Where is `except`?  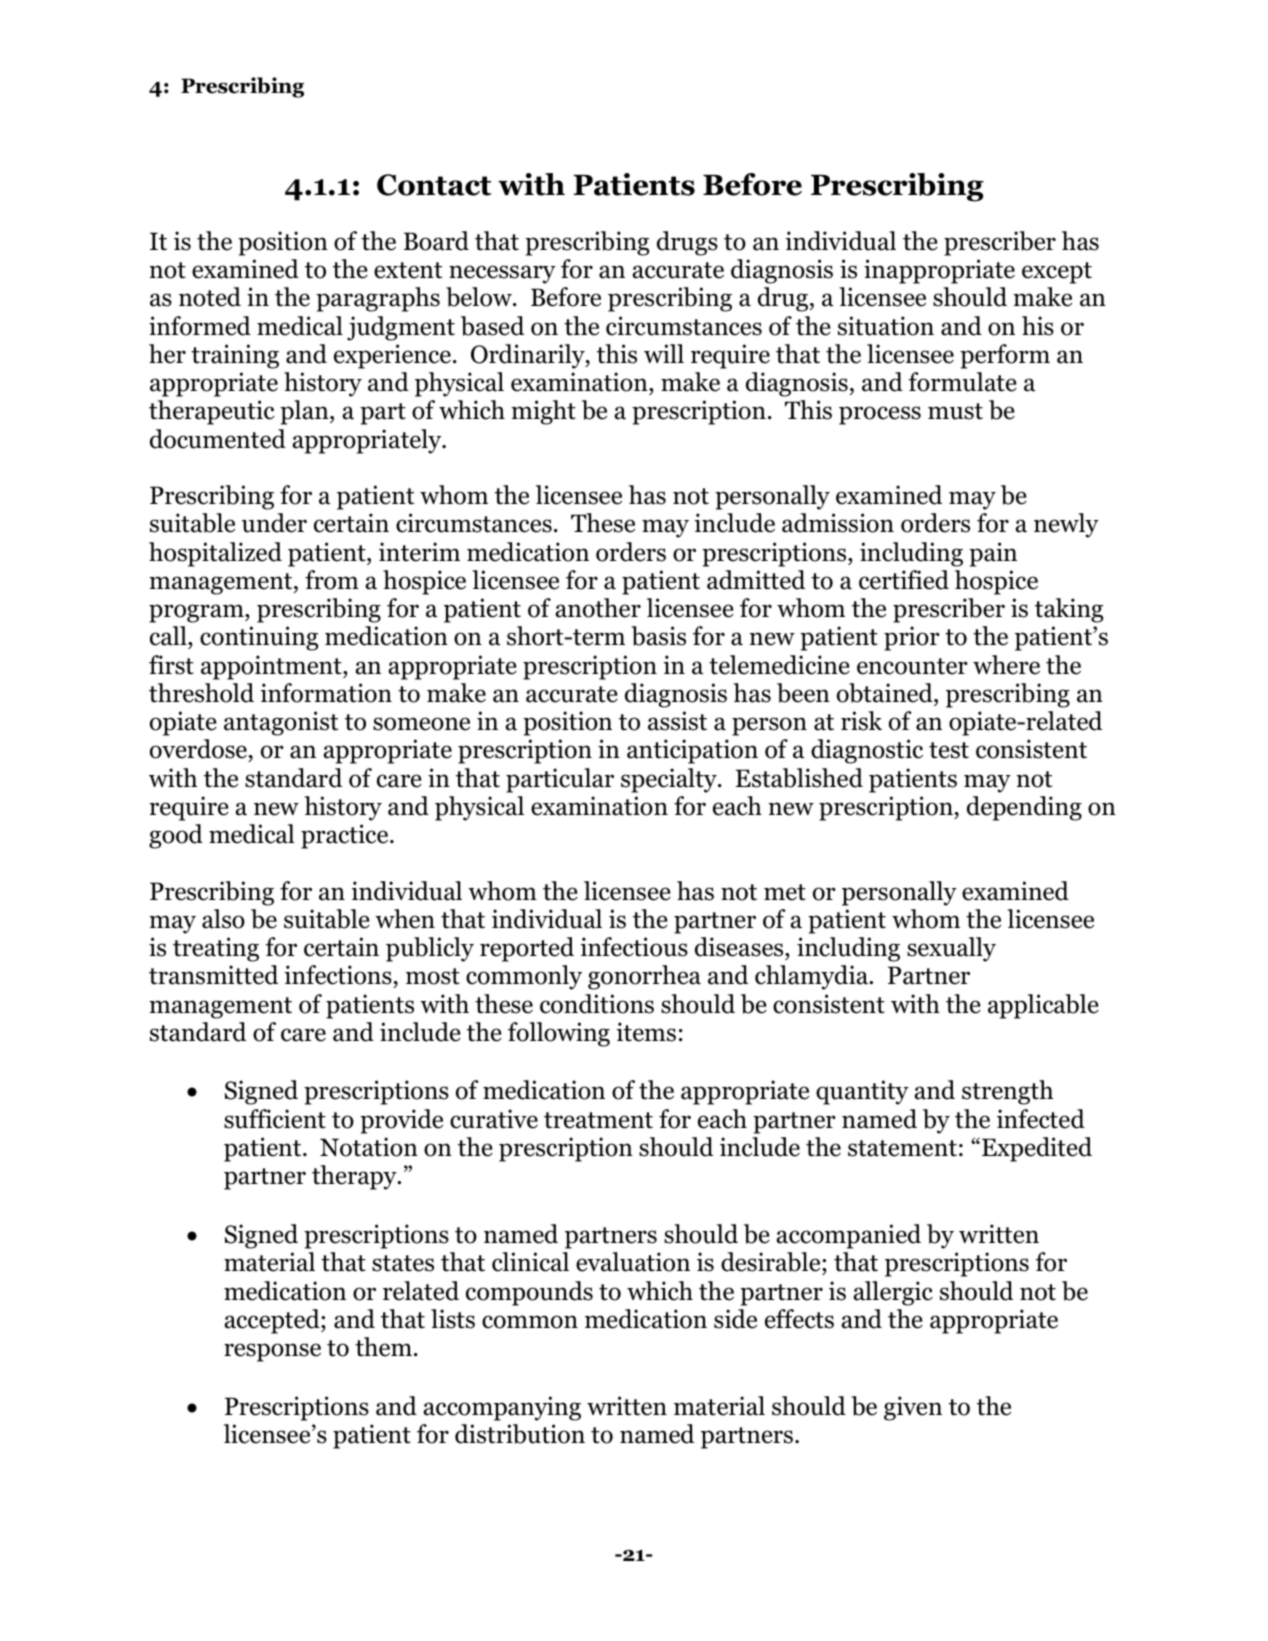
except is located at coordinates (1057, 273).
